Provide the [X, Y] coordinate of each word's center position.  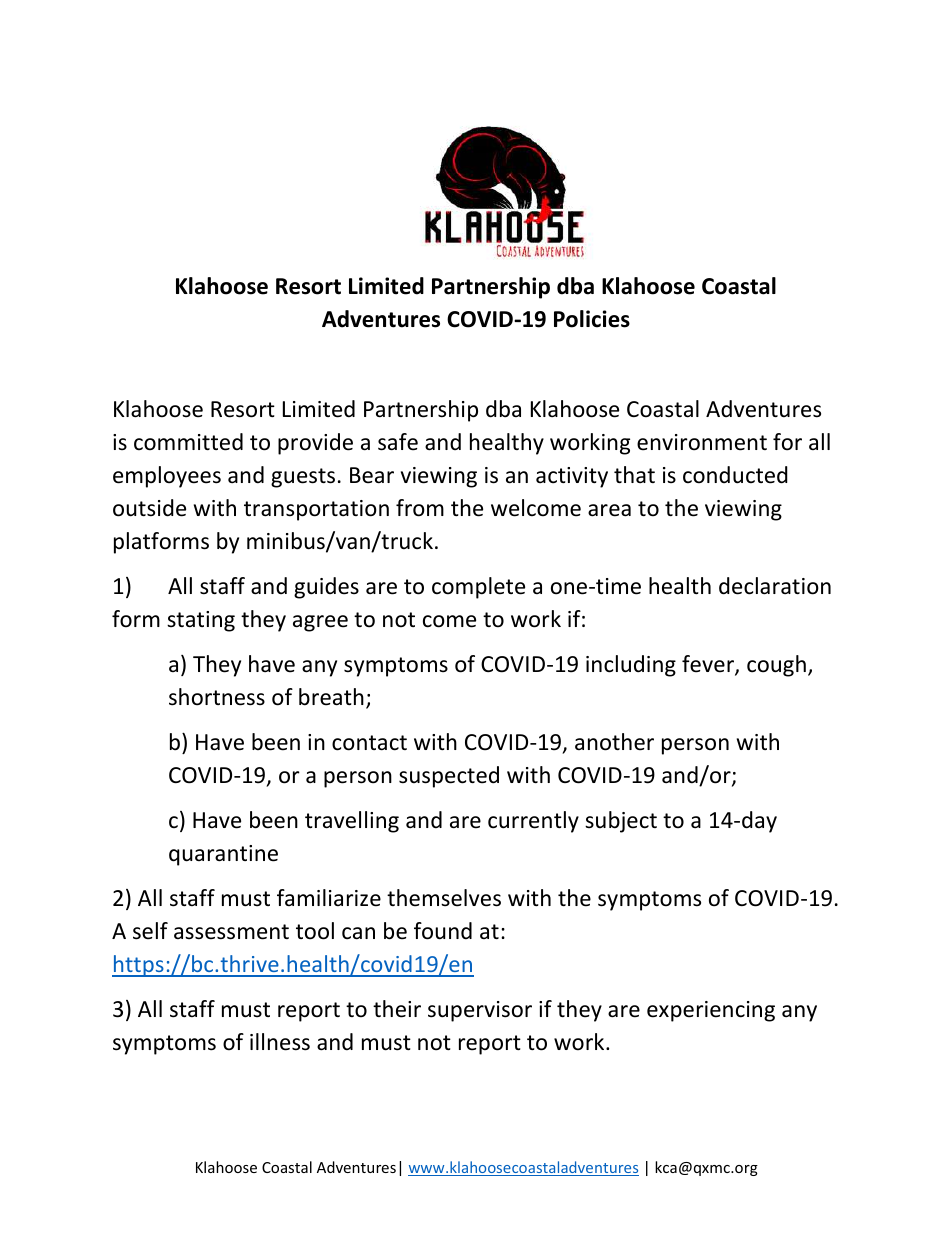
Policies [592, 319]
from [420, 508]
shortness [217, 697]
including [631, 666]
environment [702, 442]
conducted [735, 475]
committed [188, 442]
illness [280, 1042]
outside [149, 508]
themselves [444, 898]
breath [331, 697]
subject [621, 822]
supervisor [480, 1011]
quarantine [223, 855]
